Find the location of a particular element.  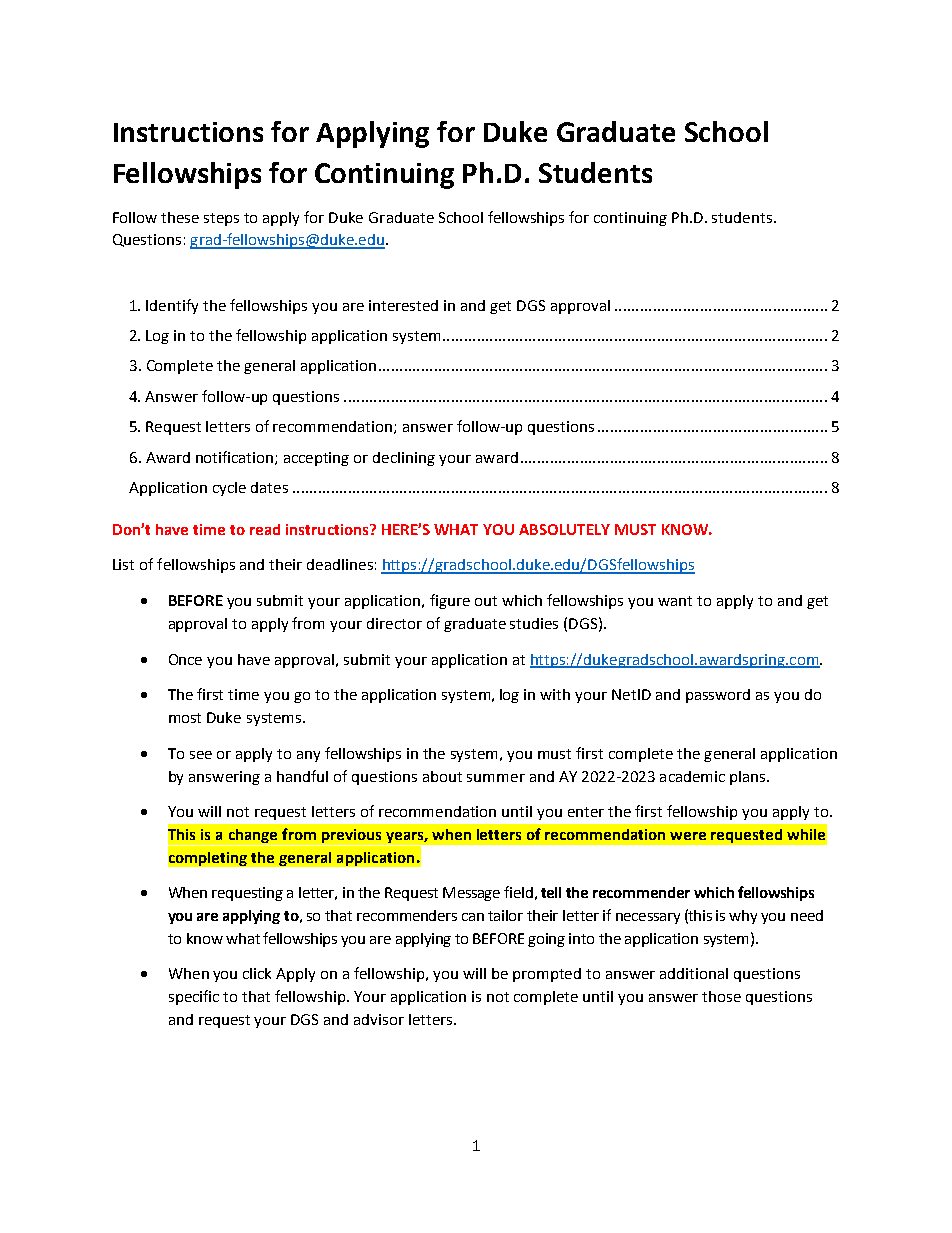

with is located at coordinates (555, 694).
